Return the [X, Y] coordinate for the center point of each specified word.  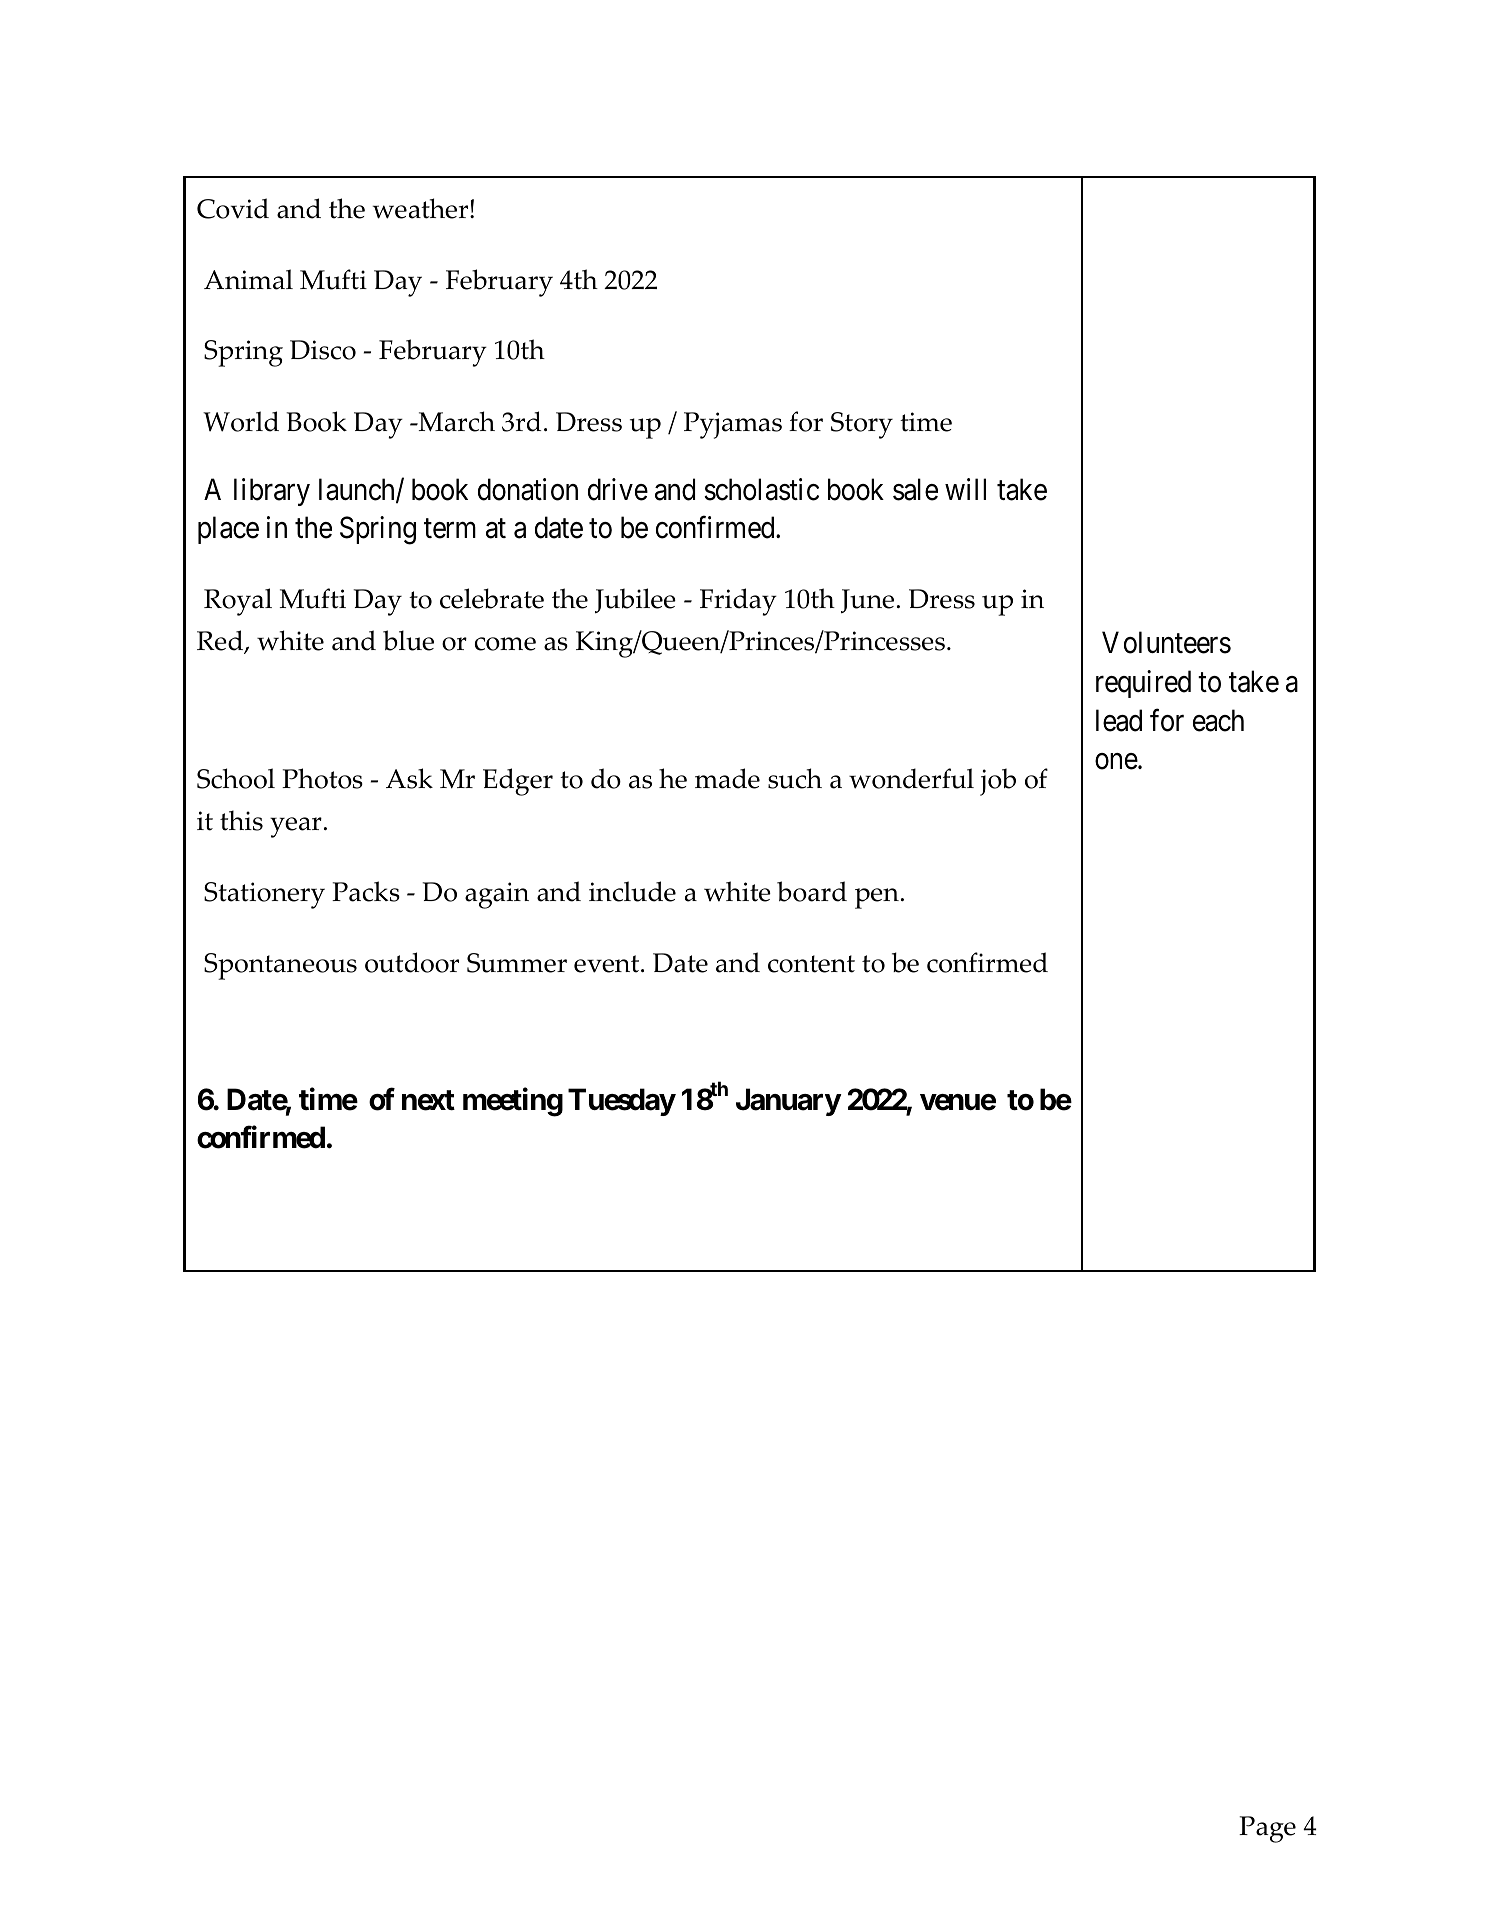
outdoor [412, 962]
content [811, 964]
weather [421, 208]
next [428, 1100]
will [965, 489]
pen [877, 898]
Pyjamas [733, 425]
